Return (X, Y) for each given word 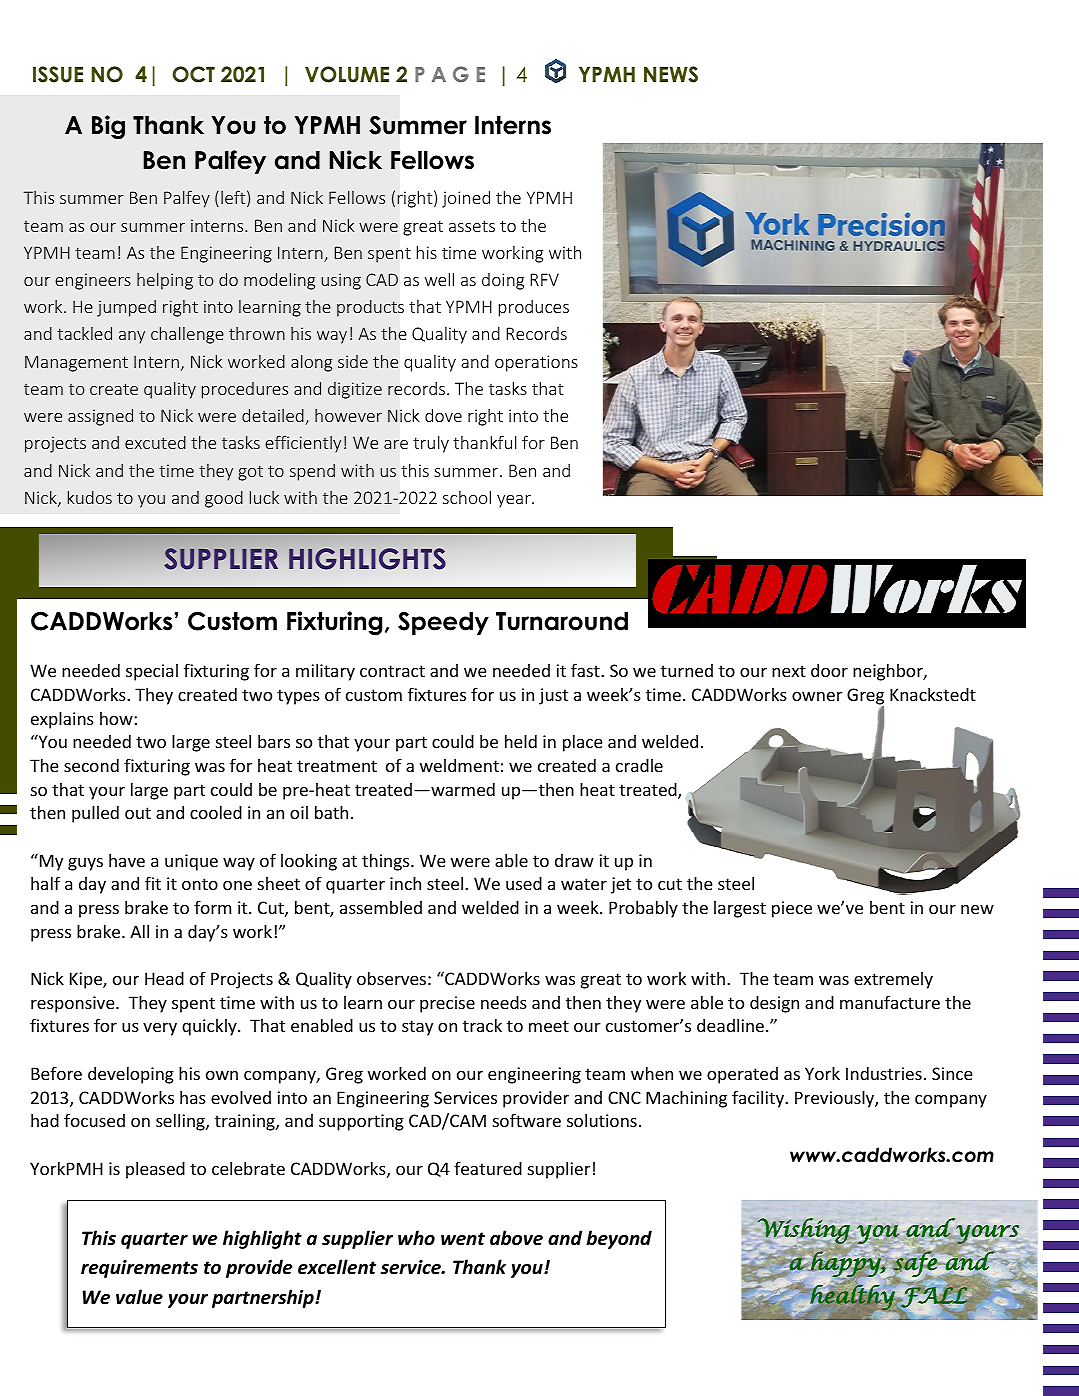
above (516, 1238)
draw (574, 860)
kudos (90, 497)
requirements (139, 1269)
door (829, 670)
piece (792, 909)
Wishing (805, 1232)
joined (466, 199)
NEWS (671, 74)
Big (108, 127)
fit (153, 883)
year (515, 501)
